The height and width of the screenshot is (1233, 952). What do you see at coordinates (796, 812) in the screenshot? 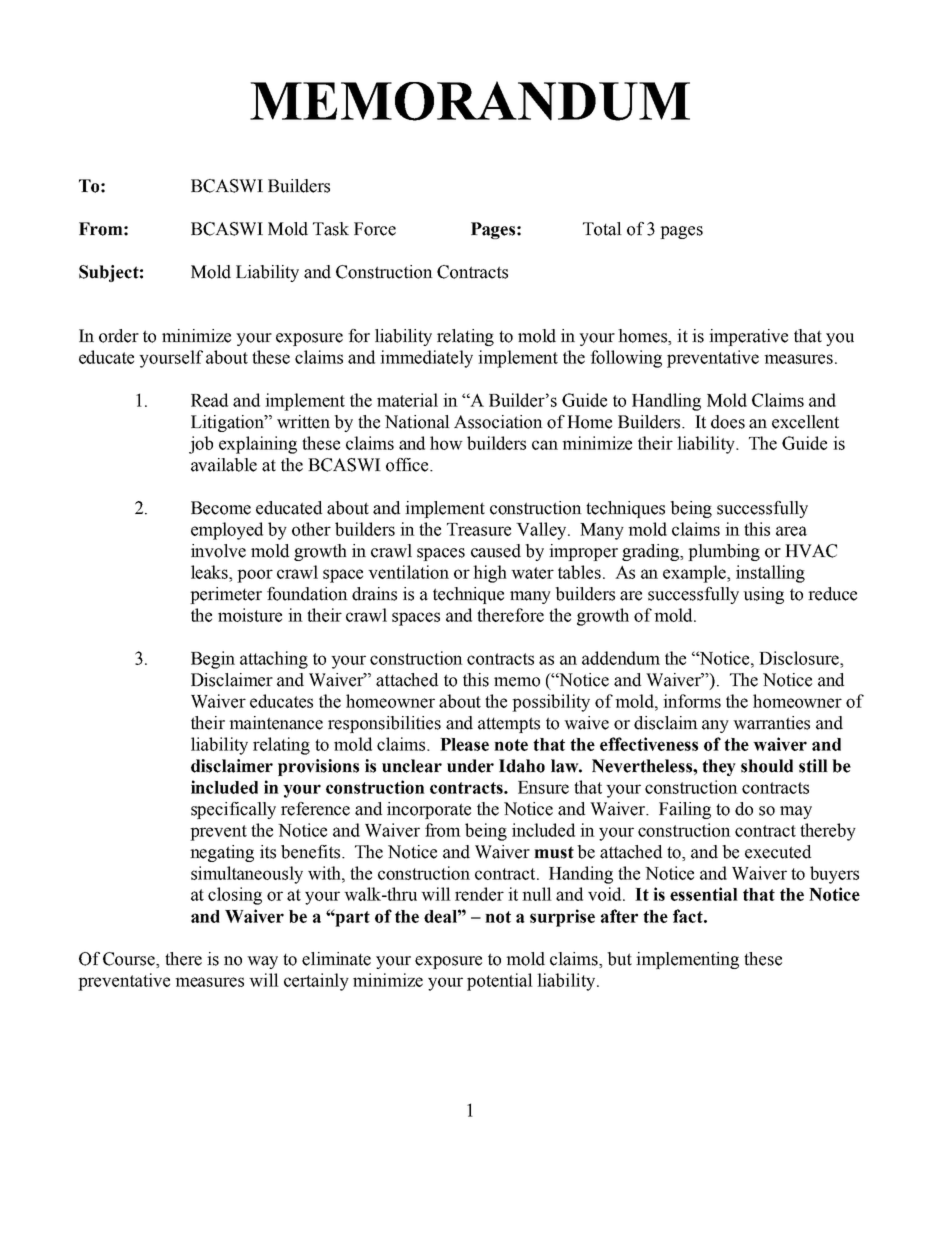
I see `may` at bounding box center [796, 812].
